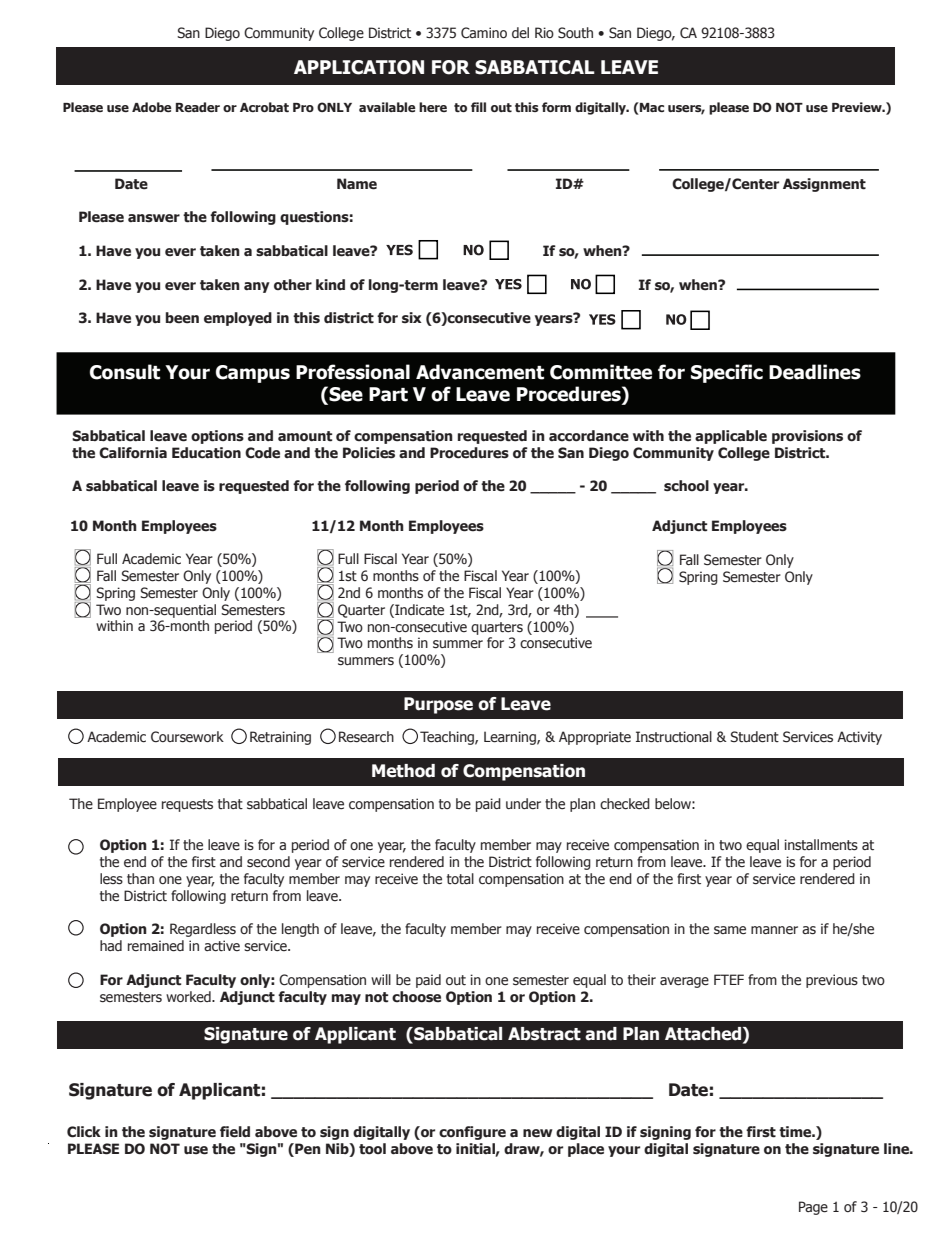 This screenshot has width=952, height=1233. Describe the element at coordinates (774, 930) in the screenshot. I see `manner` at that location.
